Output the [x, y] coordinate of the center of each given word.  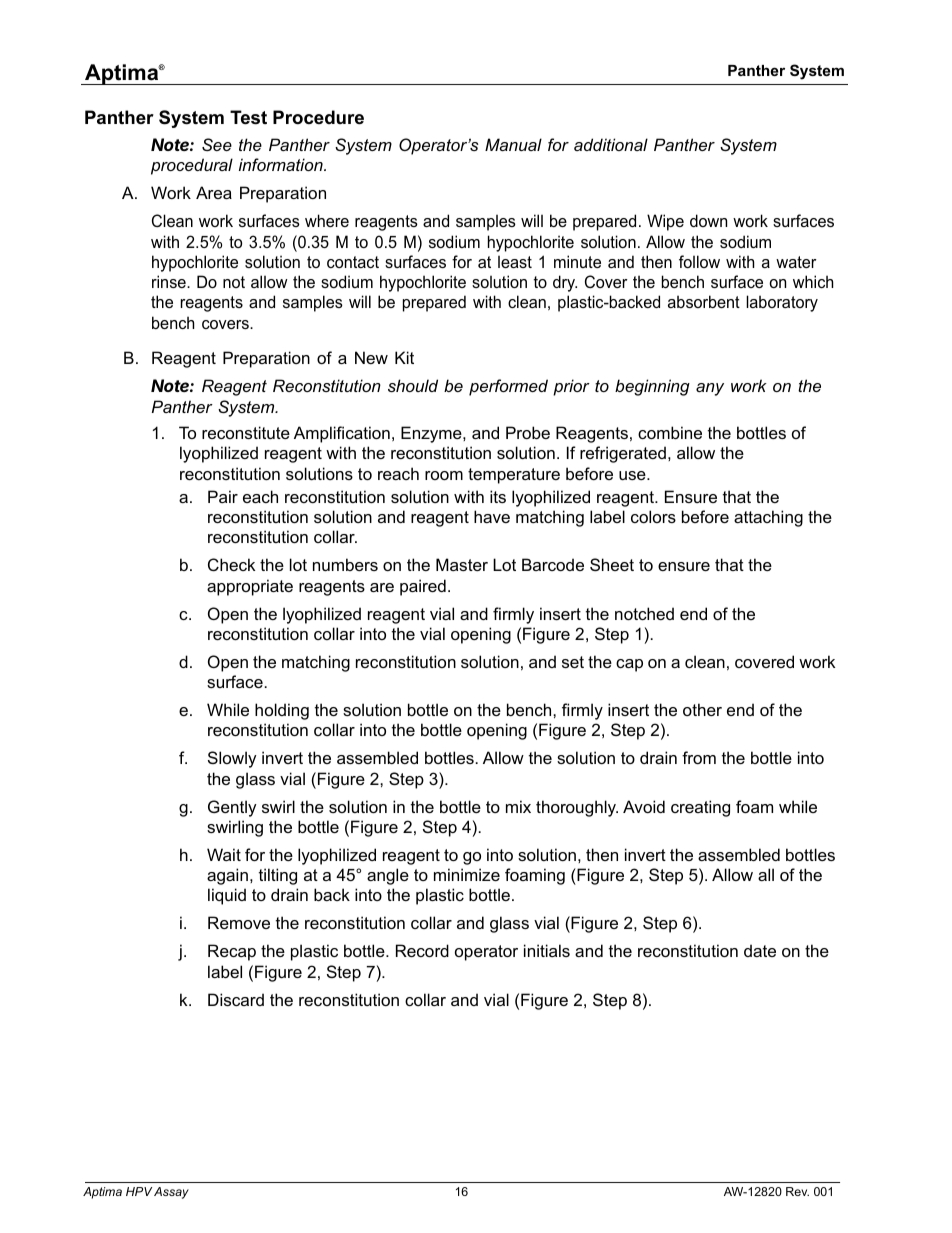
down [708, 220]
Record [422, 950]
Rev [797, 1191]
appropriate [250, 587]
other [702, 709]
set [573, 662]
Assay [171, 1193]
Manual [513, 144]
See [217, 144]
